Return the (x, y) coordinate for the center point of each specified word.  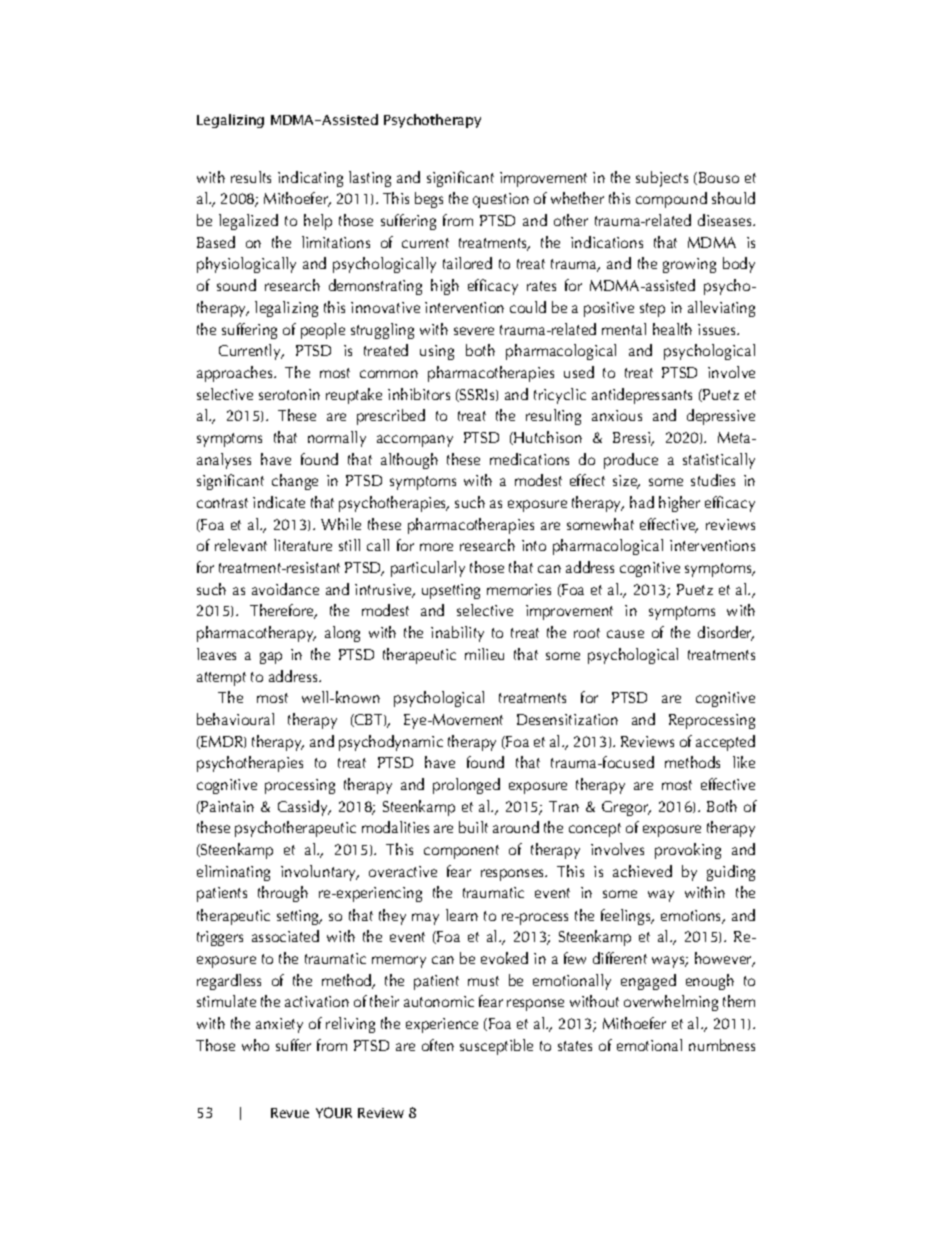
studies (713, 480)
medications (529, 459)
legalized (248, 222)
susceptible (496, 1047)
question (501, 200)
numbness (722, 1045)
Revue (290, 1113)
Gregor (626, 808)
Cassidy (304, 808)
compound (671, 200)
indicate (279, 502)
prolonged (466, 786)
